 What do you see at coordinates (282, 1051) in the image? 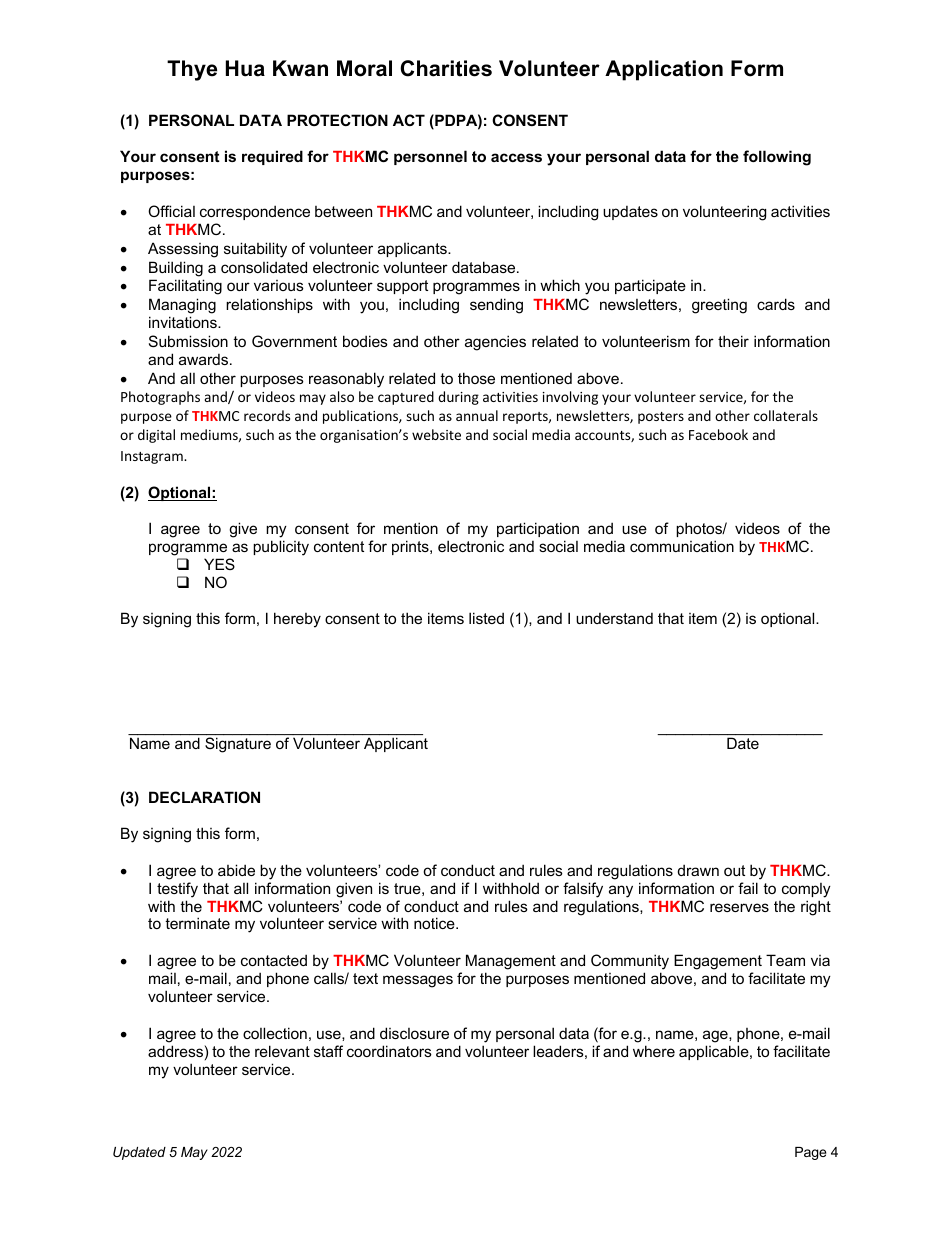
I see `relevant` at bounding box center [282, 1051].
